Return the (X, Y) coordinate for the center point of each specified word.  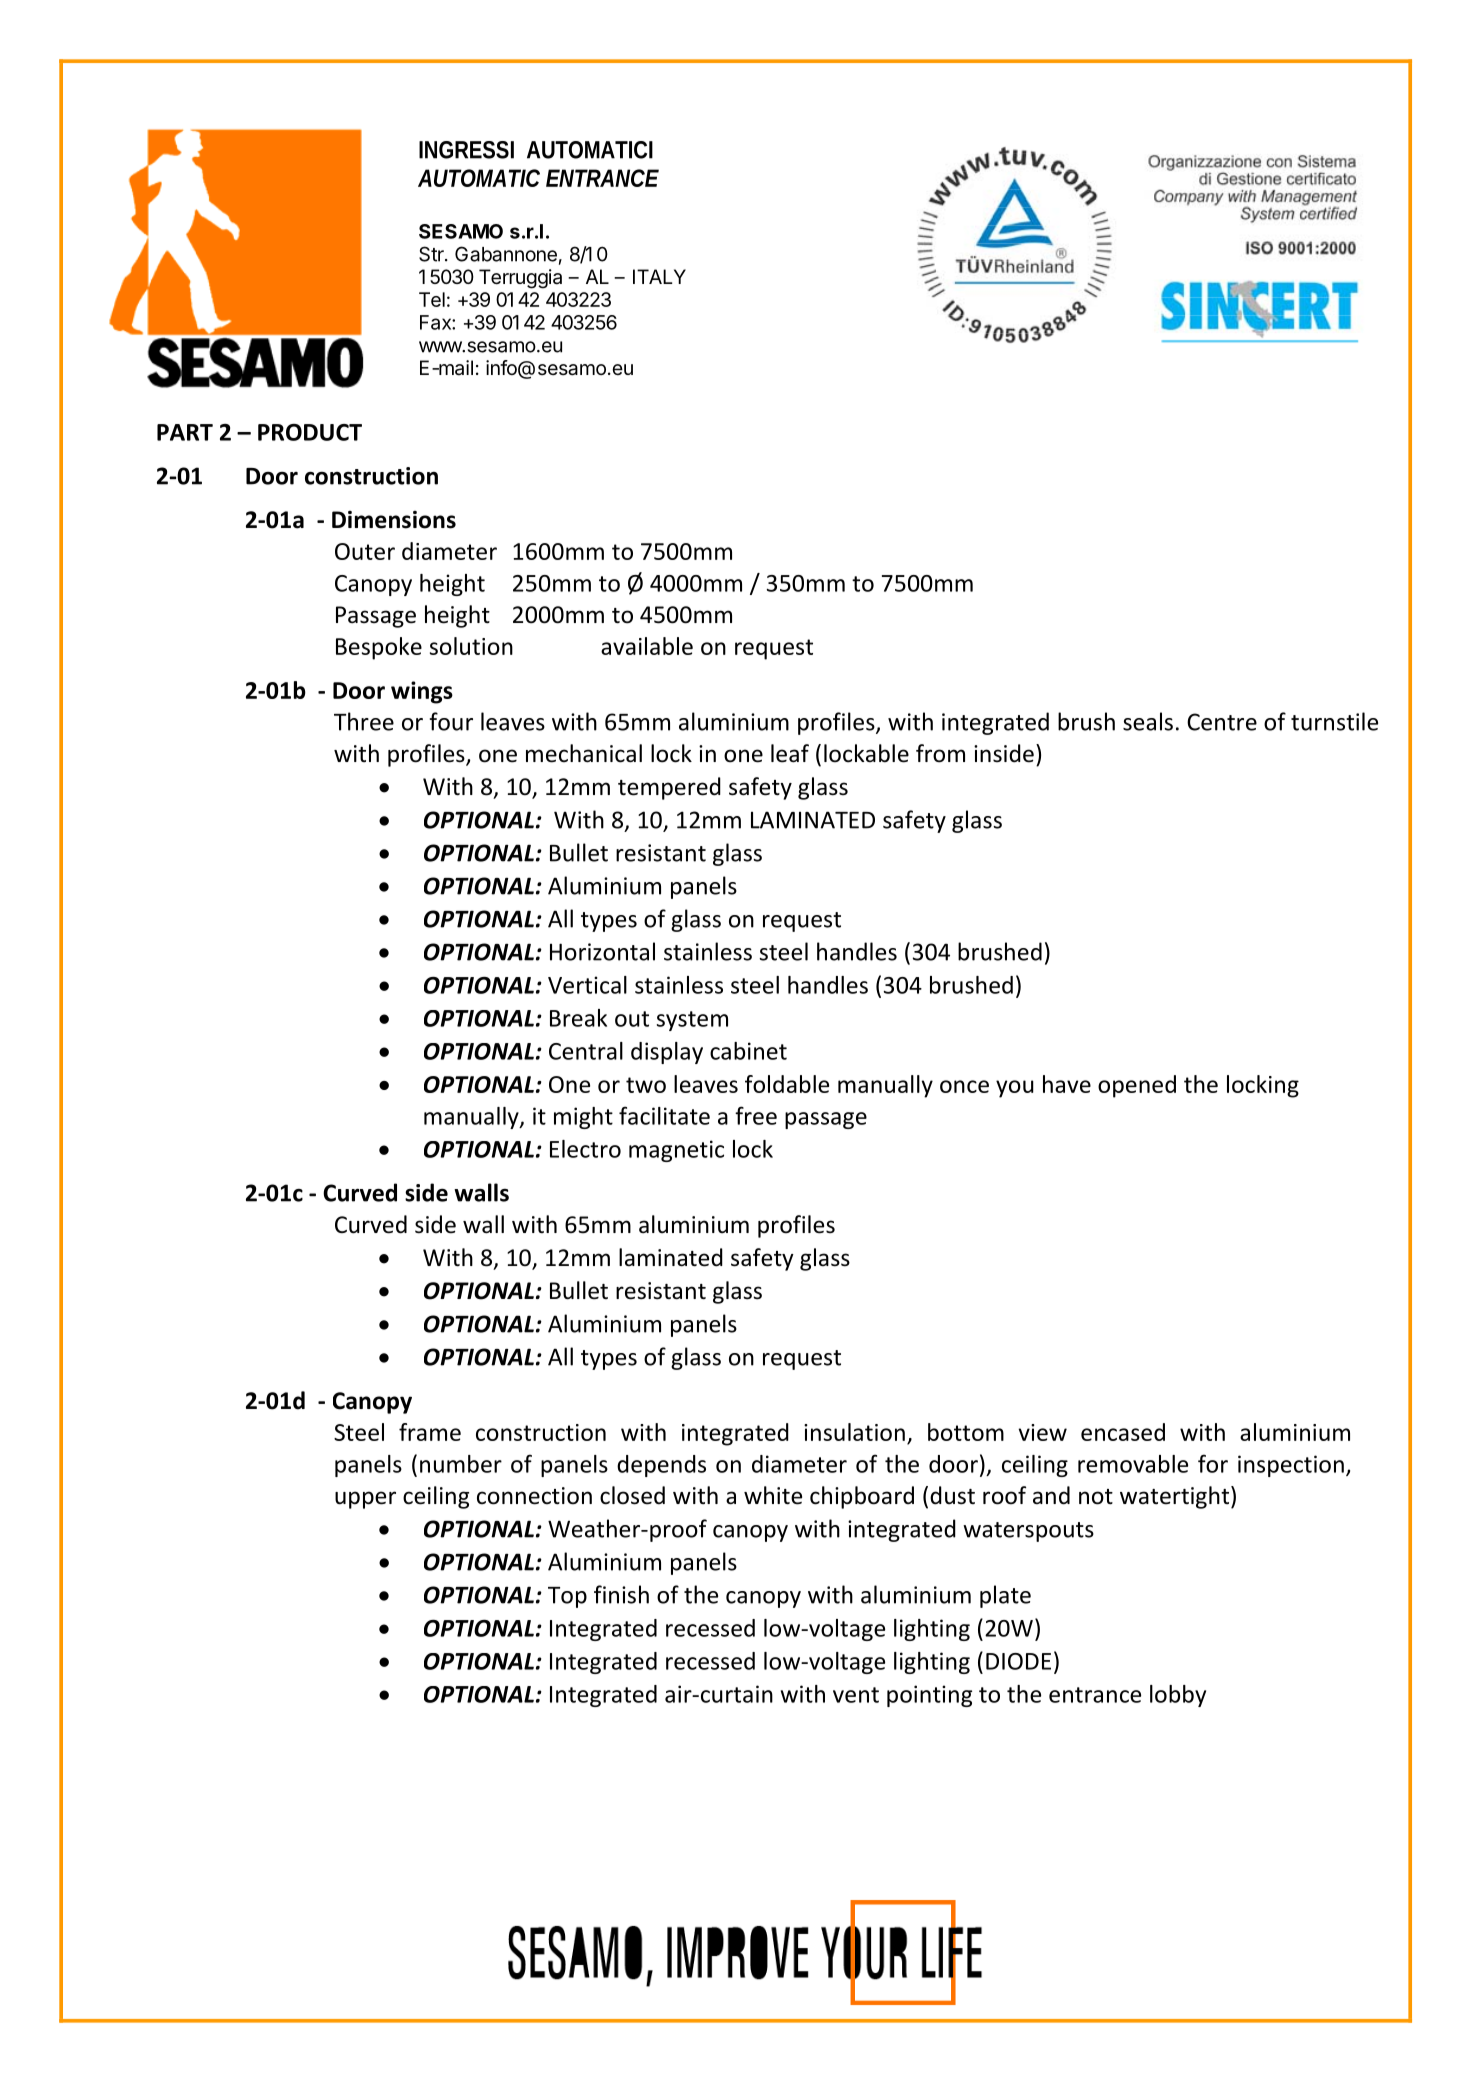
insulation (854, 1432)
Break (578, 1018)
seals (1148, 721)
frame (430, 1432)
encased (1123, 1432)
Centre (1222, 722)
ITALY (659, 276)
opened (1137, 1086)
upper (365, 1500)
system (692, 1021)
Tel (432, 299)
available (647, 646)
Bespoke (379, 648)
